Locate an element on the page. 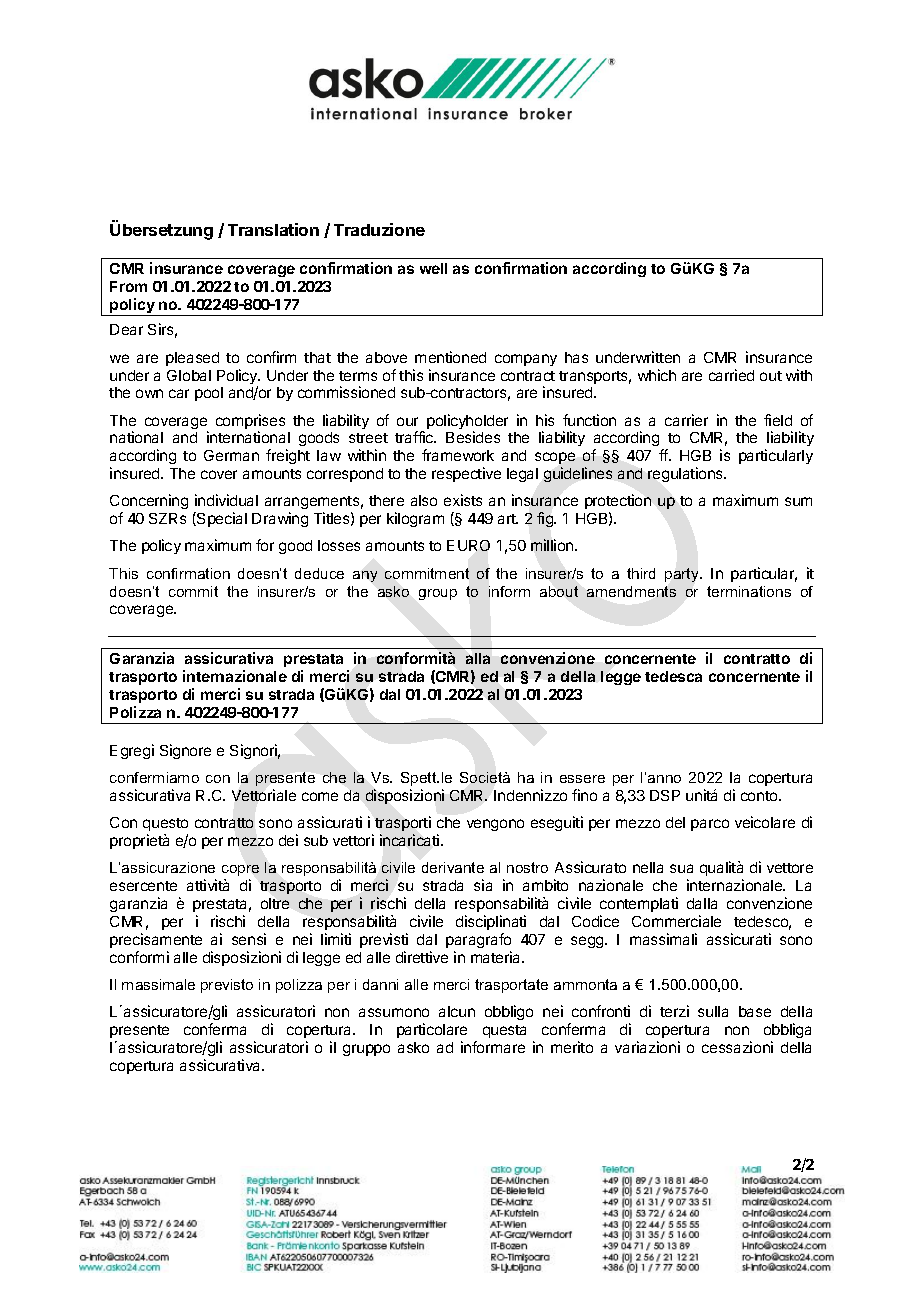  individual is located at coordinates (226, 500).
